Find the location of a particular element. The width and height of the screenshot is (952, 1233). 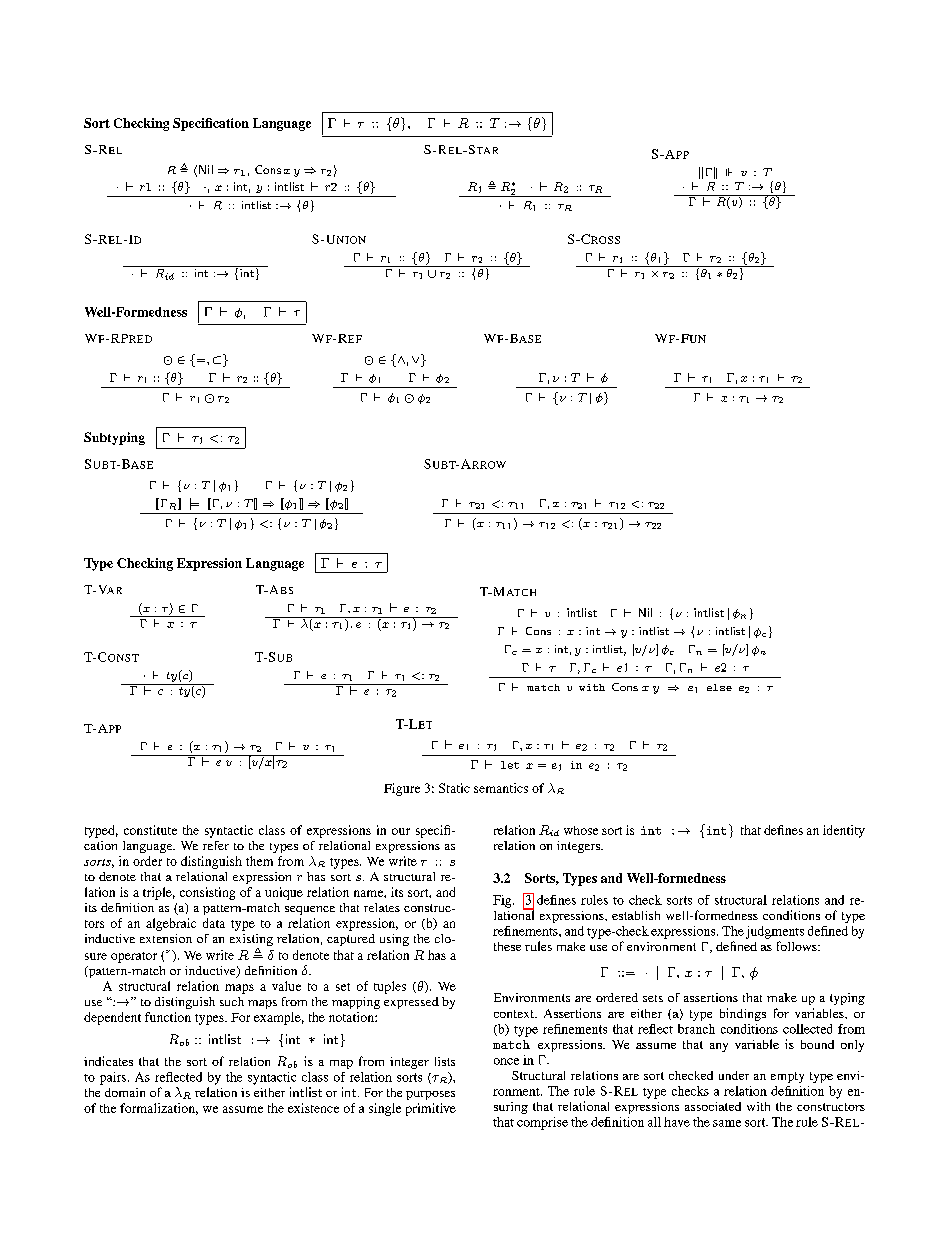

domain is located at coordinates (125, 1092).
